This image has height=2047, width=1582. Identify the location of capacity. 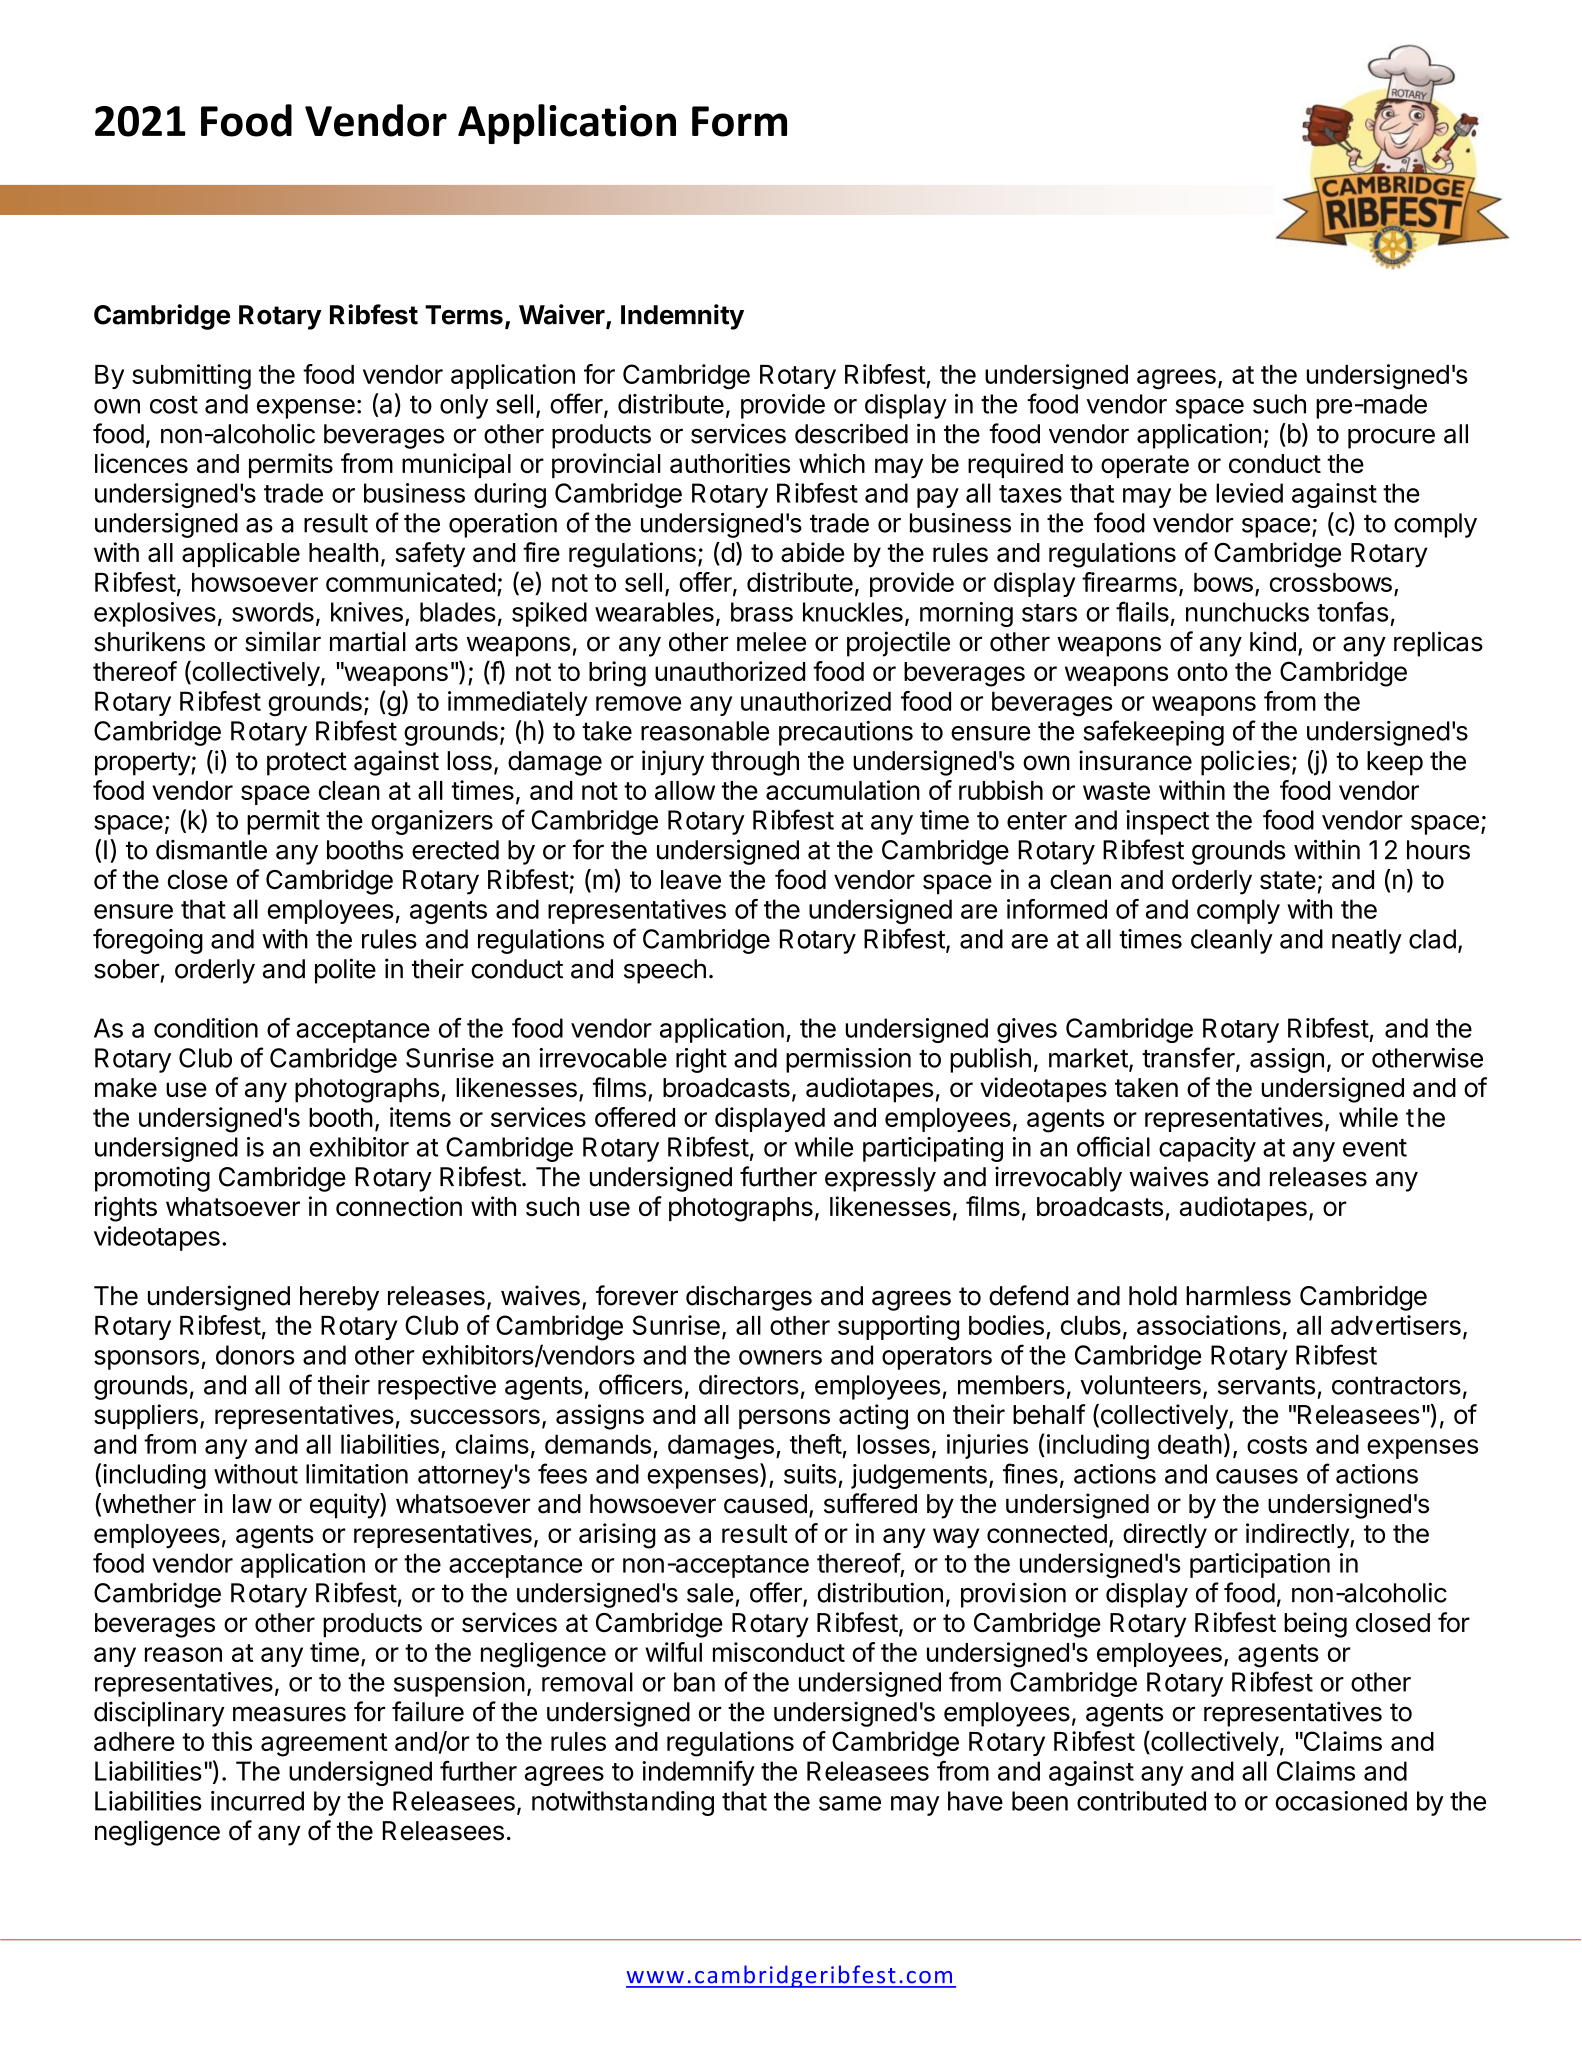
(1207, 1149).
